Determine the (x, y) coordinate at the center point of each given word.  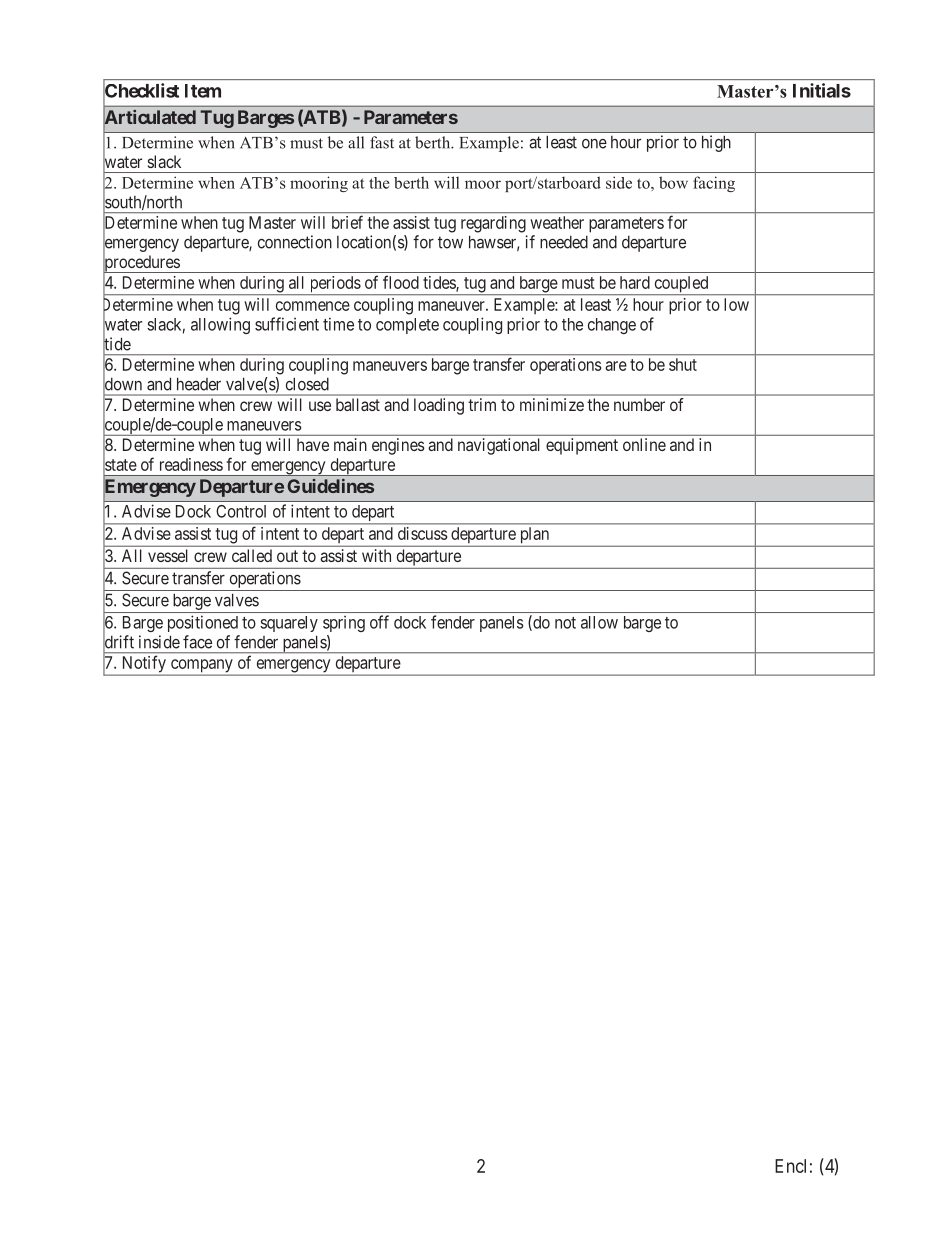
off (379, 622)
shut (683, 364)
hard (635, 282)
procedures (142, 264)
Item (203, 91)
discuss (422, 533)
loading (439, 406)
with (376, 555)
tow (450, 242)
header (199, 384)
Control (241, 511)
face (197, 642)
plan (535, 535)
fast (382, 142)
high (716, 143)
